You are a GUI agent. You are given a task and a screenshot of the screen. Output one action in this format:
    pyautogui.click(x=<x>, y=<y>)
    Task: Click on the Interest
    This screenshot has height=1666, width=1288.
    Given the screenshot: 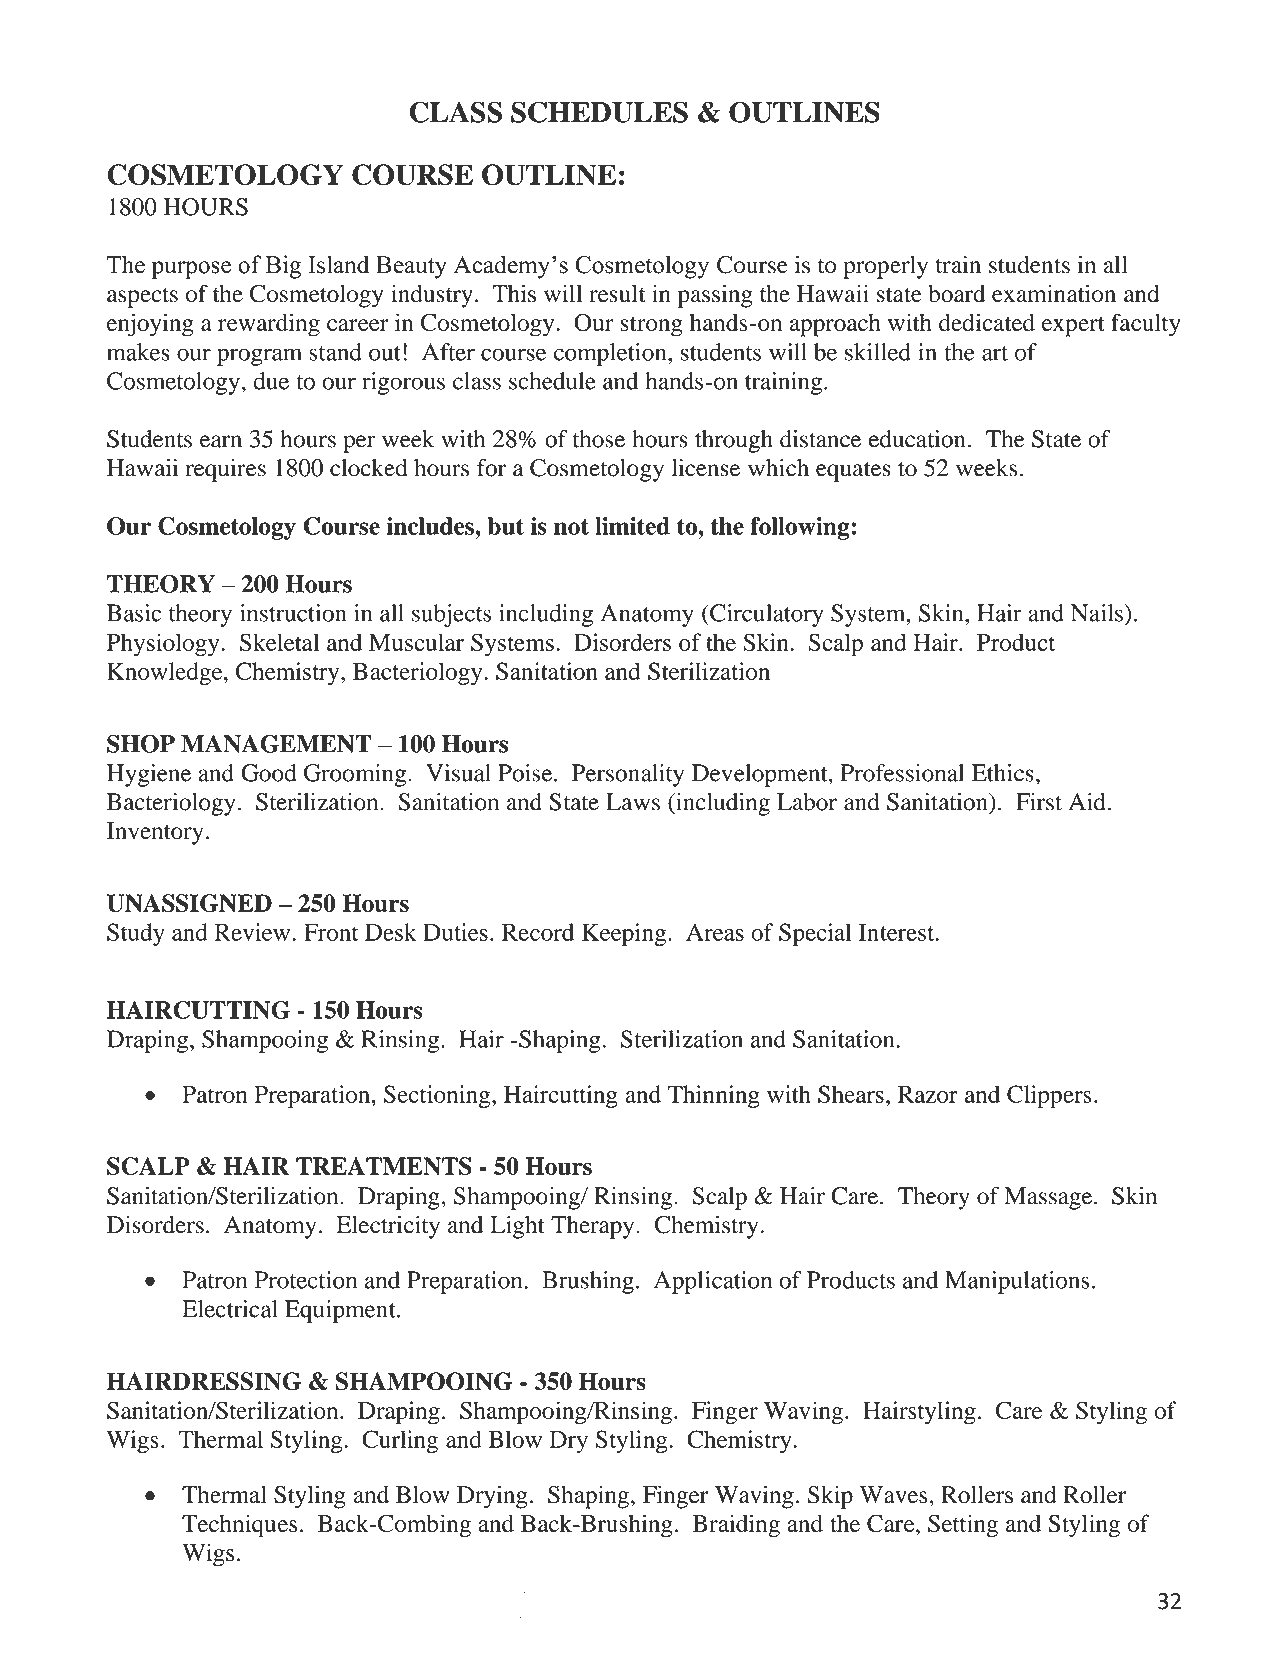 What is the action you would take?
    pyautogui.click(x=898, y=932)
